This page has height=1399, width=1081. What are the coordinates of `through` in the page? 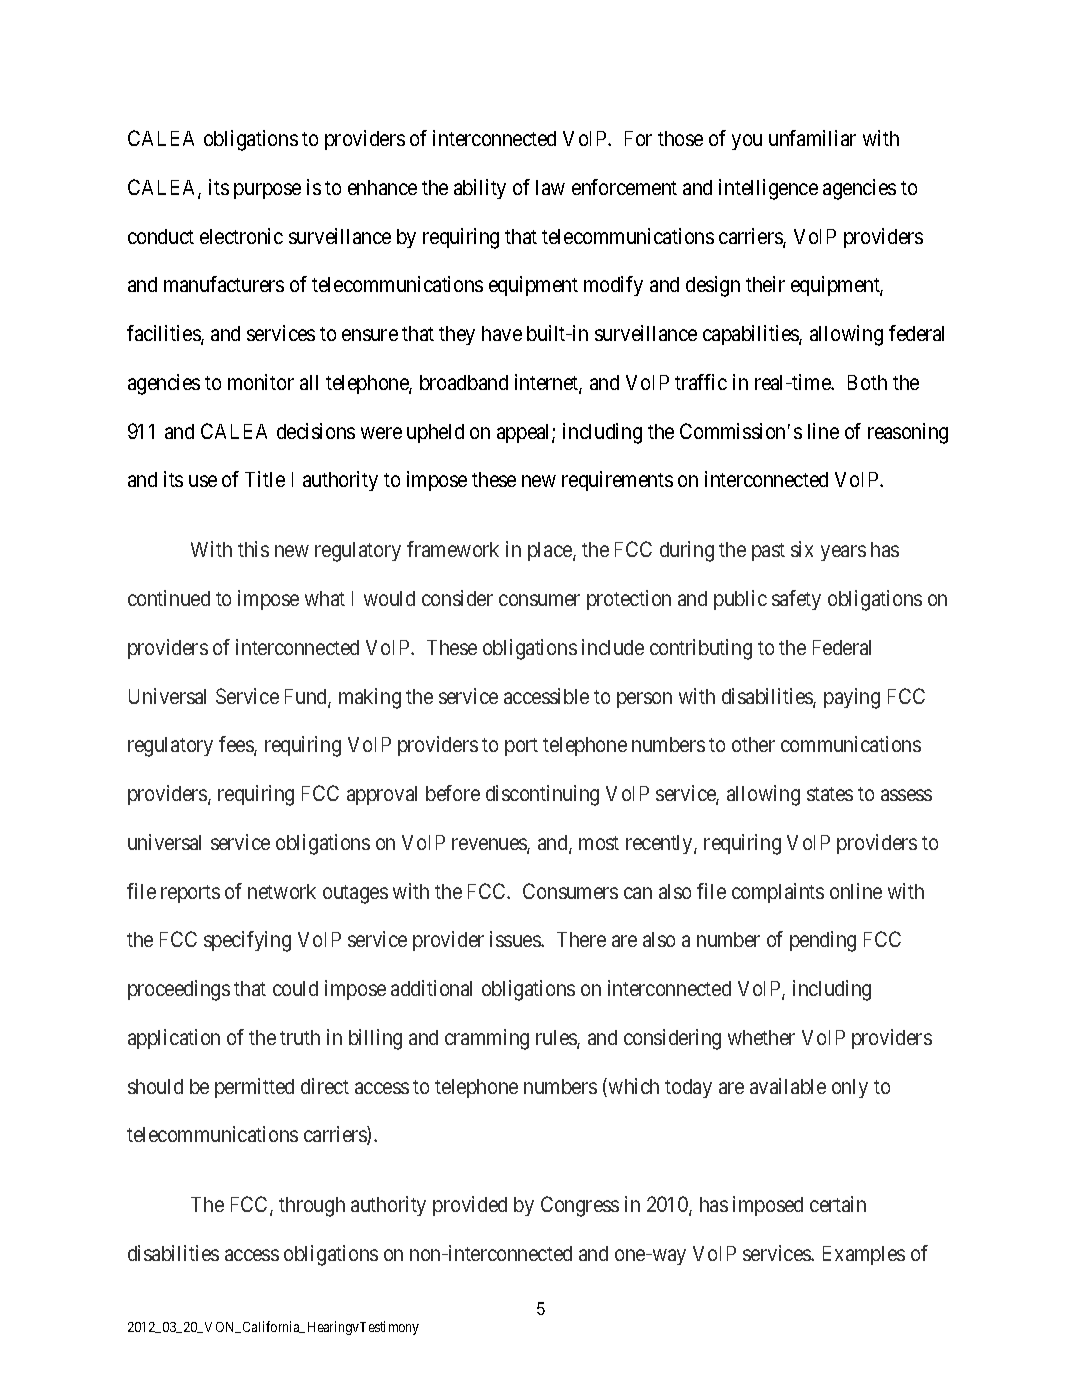 It's located at (312, 1207).
